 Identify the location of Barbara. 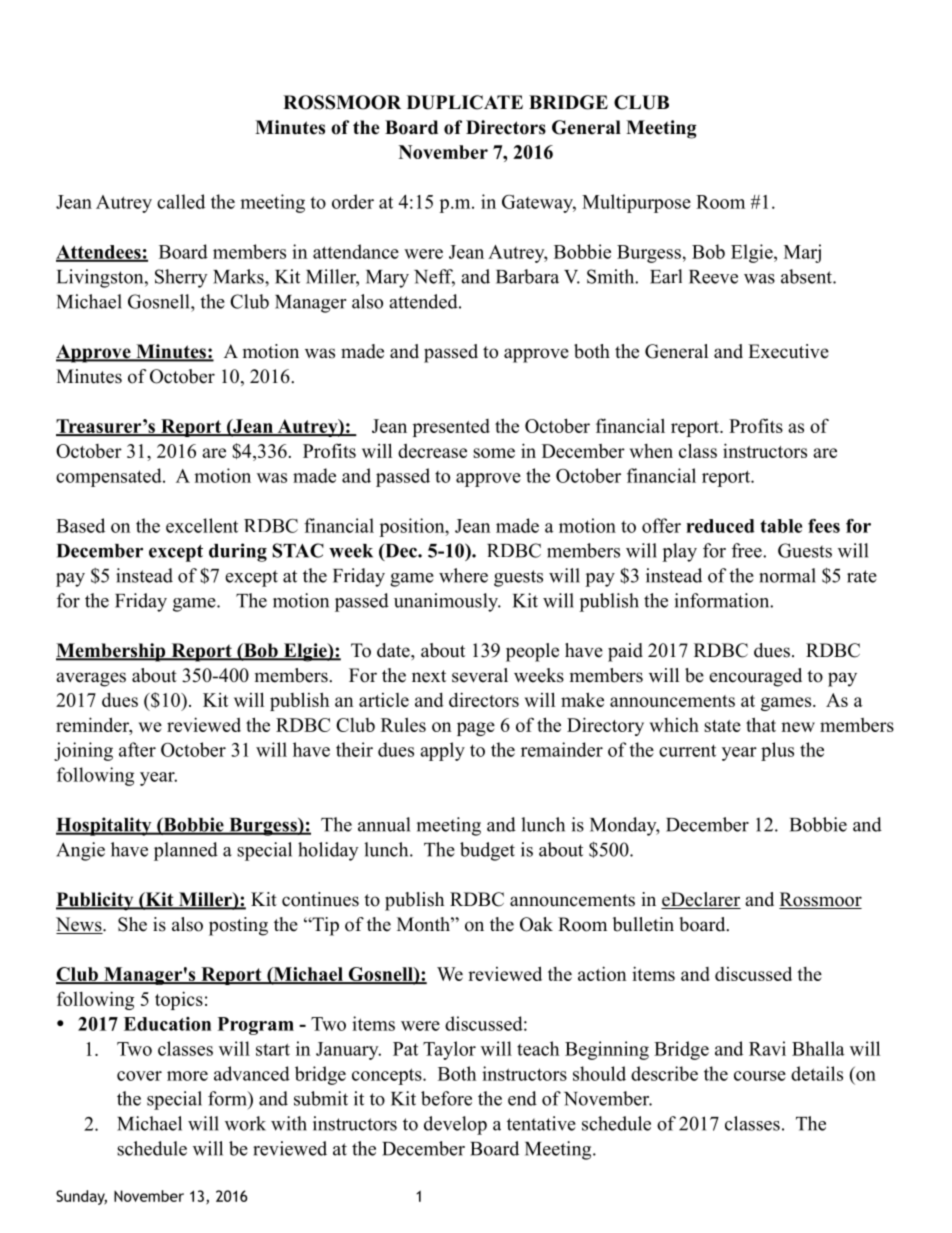
(527, 276).
